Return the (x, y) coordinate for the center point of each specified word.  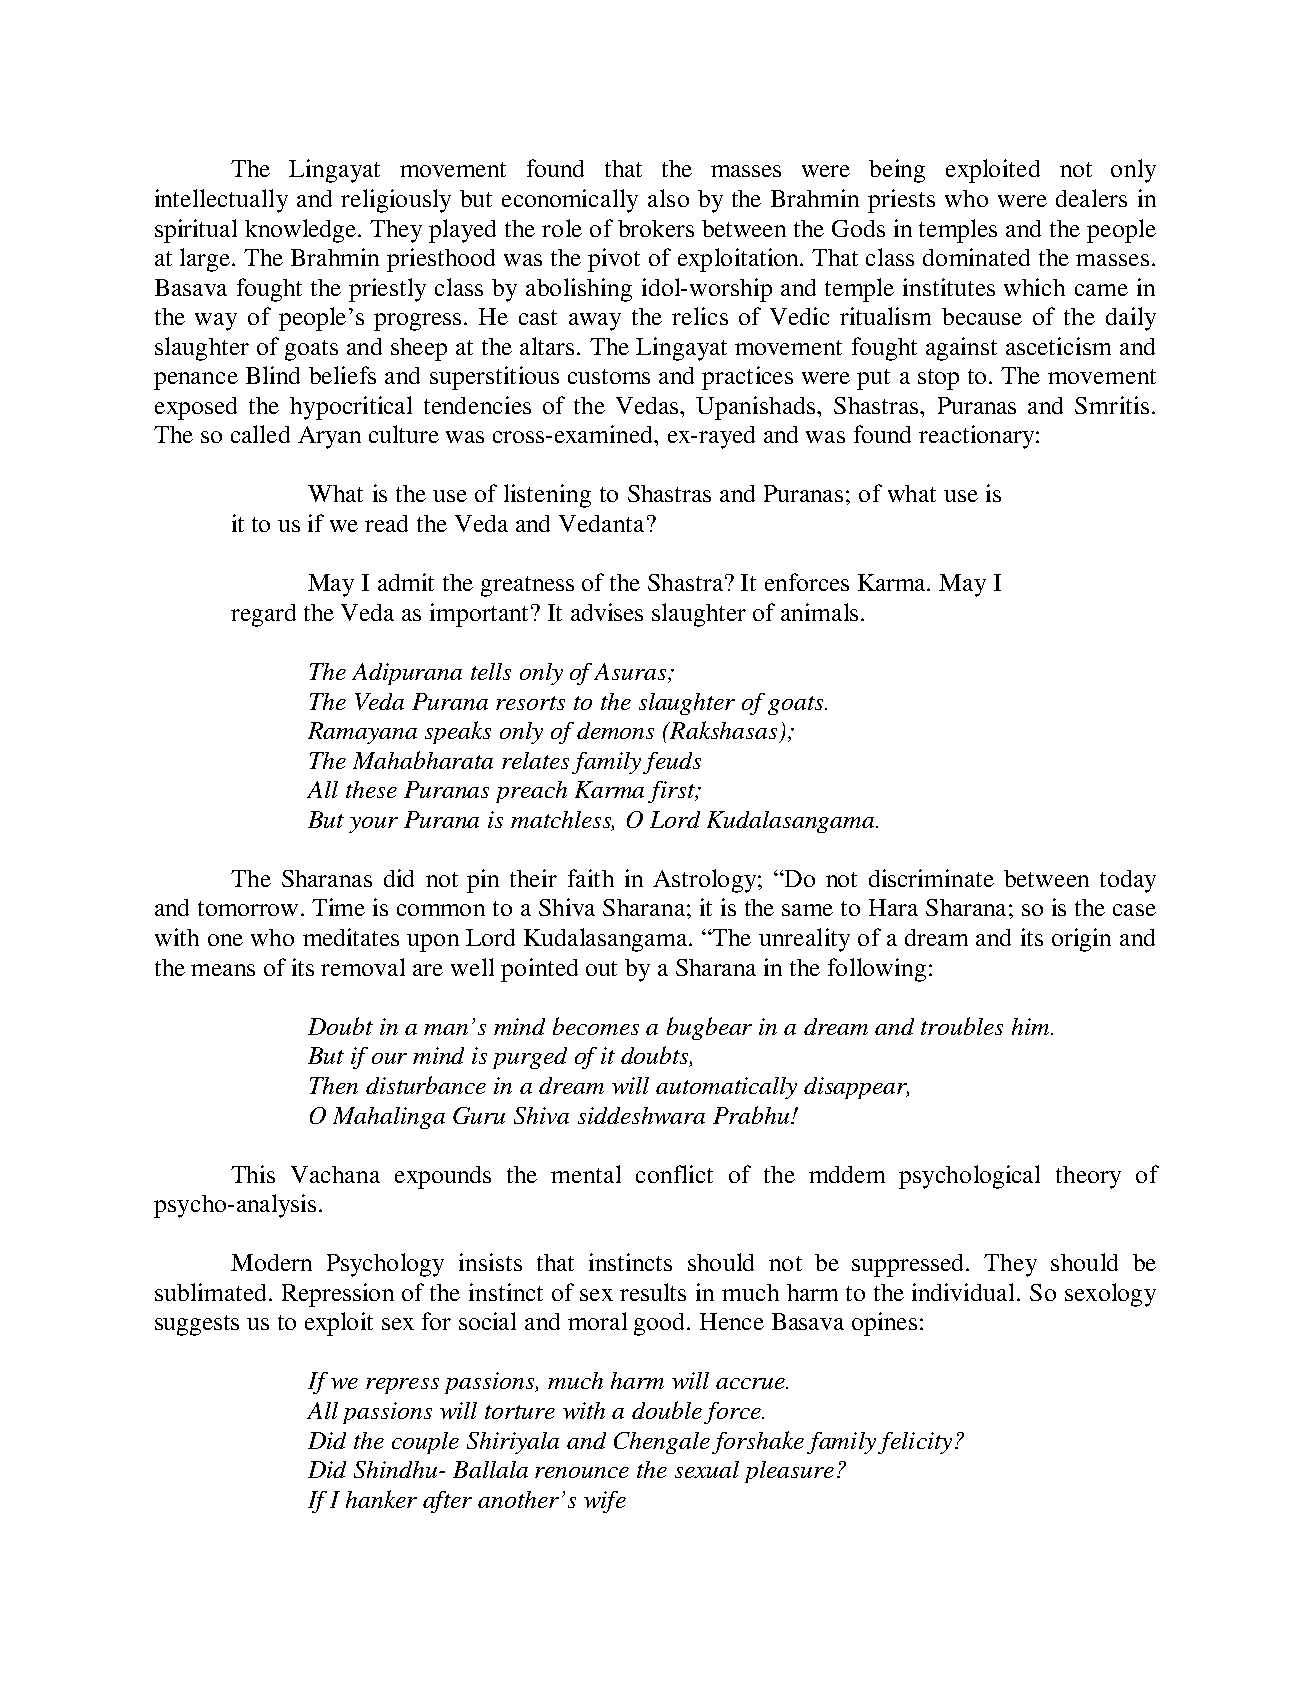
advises (607, 612)
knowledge (302, 231)
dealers (1091, 198)
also (668, 198)
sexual (707, 1469)
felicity (915, 1443)
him (1032, 1026)
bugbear (709, 1028)
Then (334, 1085)
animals (819, 612)
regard (263, 615)
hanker (381, 1499)
